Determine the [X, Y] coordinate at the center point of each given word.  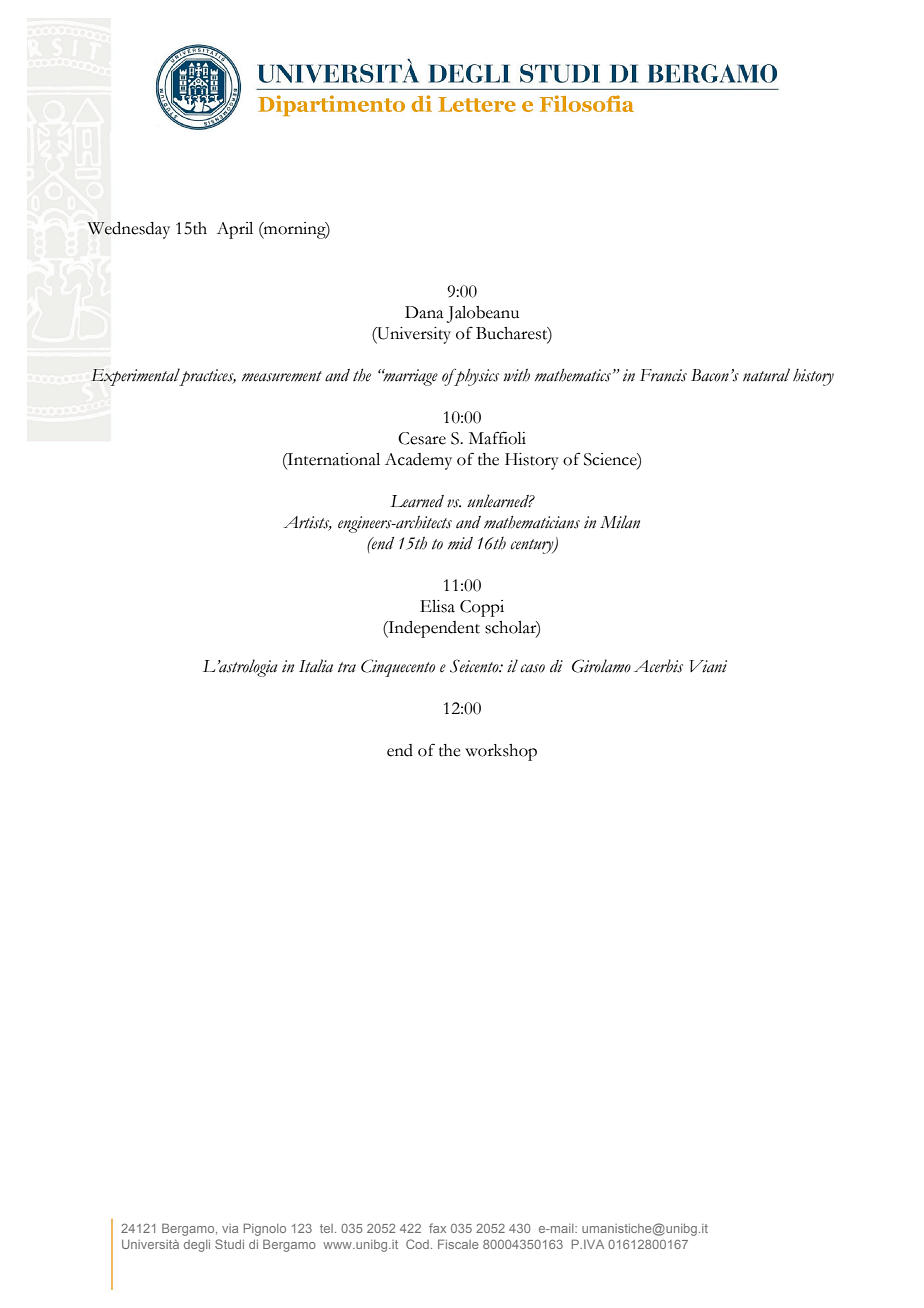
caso [532, 668]
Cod [417, 1244]
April [235, 230]
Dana [424, 312]
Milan [620, 522]
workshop [501, 752]
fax [437, 1228]
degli [197, 1246]
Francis [663, 375]
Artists [308, 523]
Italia [316, 666]
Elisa [437, 606]
